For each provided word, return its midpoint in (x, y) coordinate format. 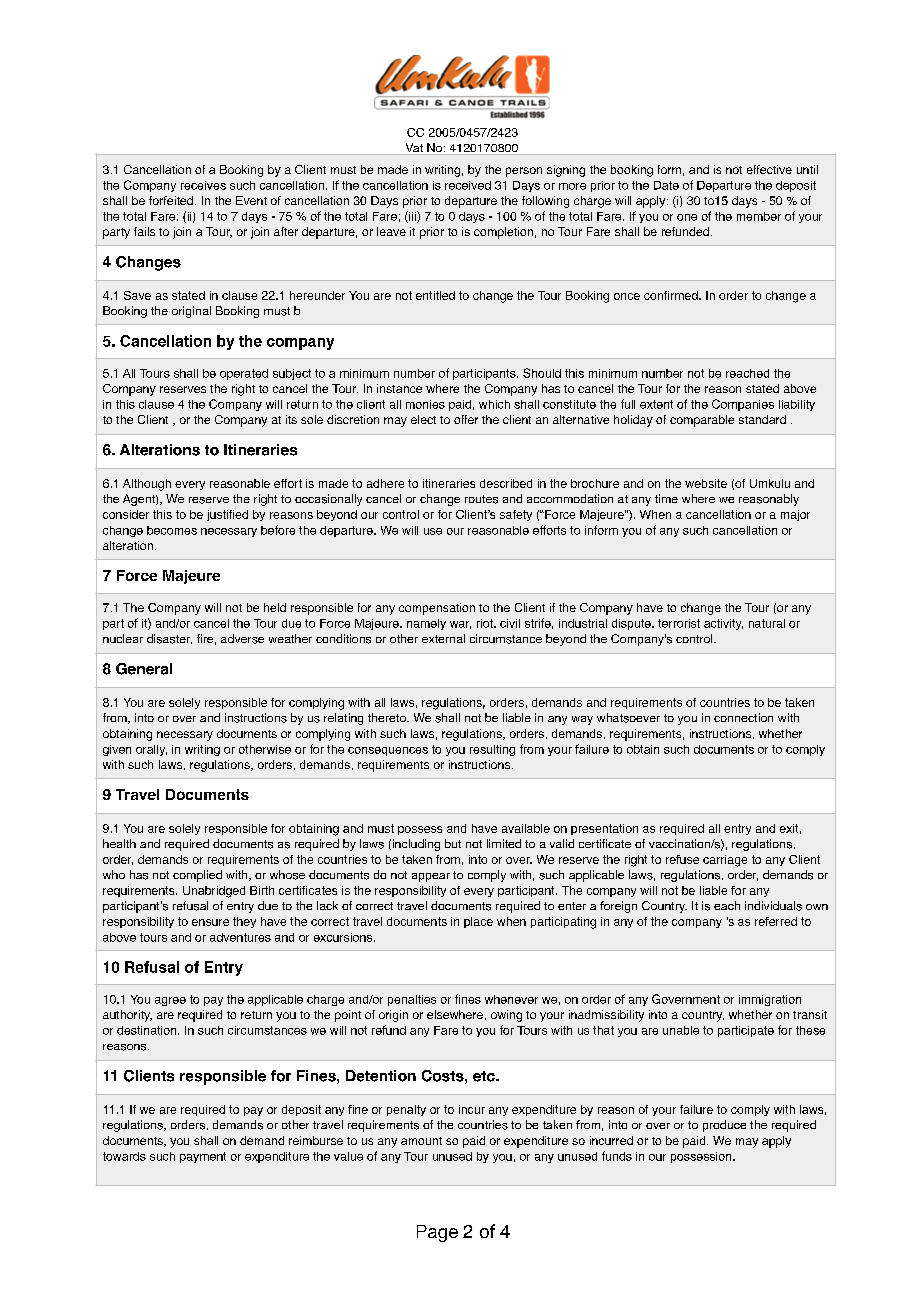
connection (743, 717)
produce (724, 1126)
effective (769, 169)
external (443, 638)
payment (203, 1157)
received (468, 185)
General (144, 669)
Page (437, 1233)
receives (203, 185)
